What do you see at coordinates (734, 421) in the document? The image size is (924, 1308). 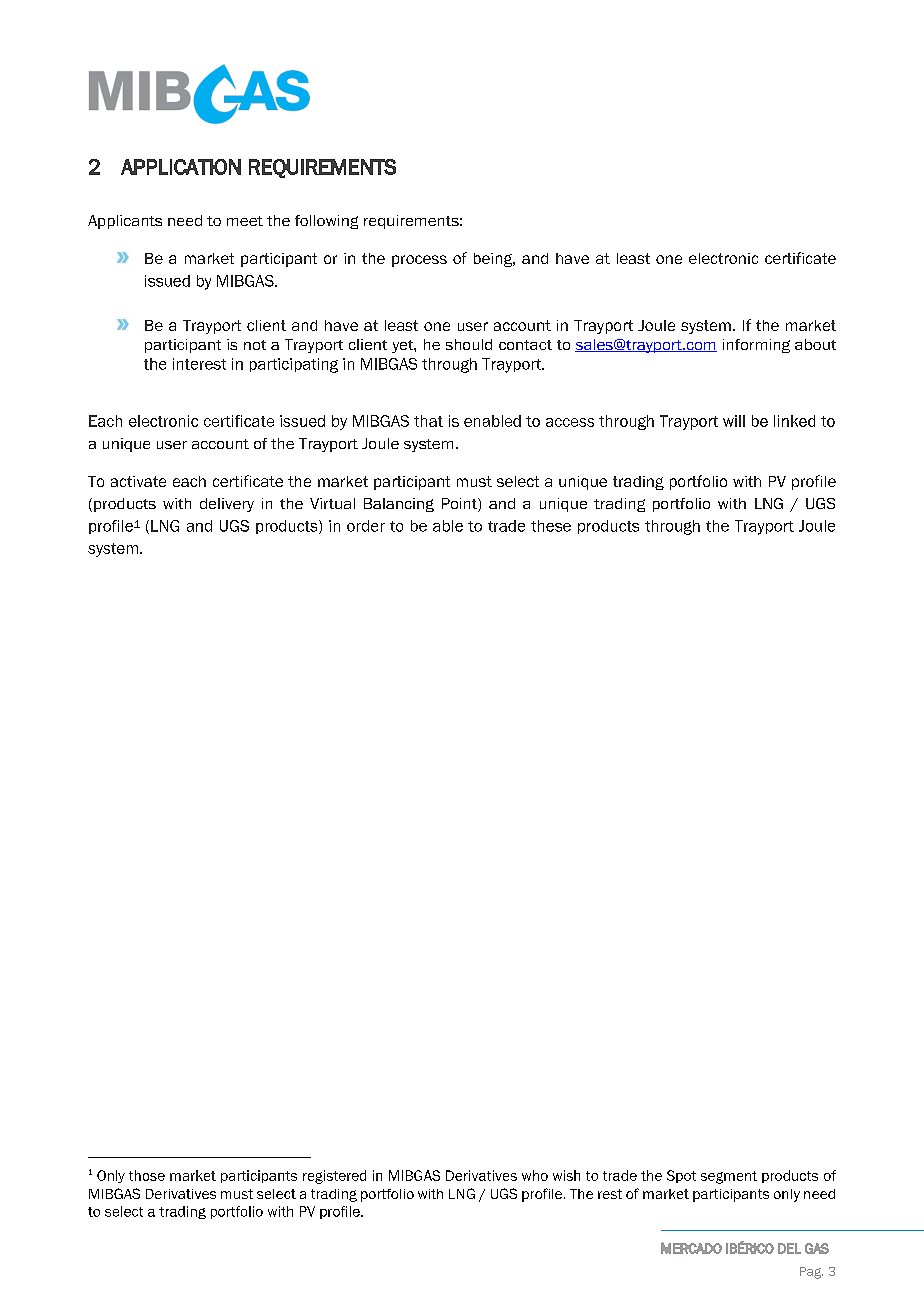 I see `will` at bounding box center [734, 421].
